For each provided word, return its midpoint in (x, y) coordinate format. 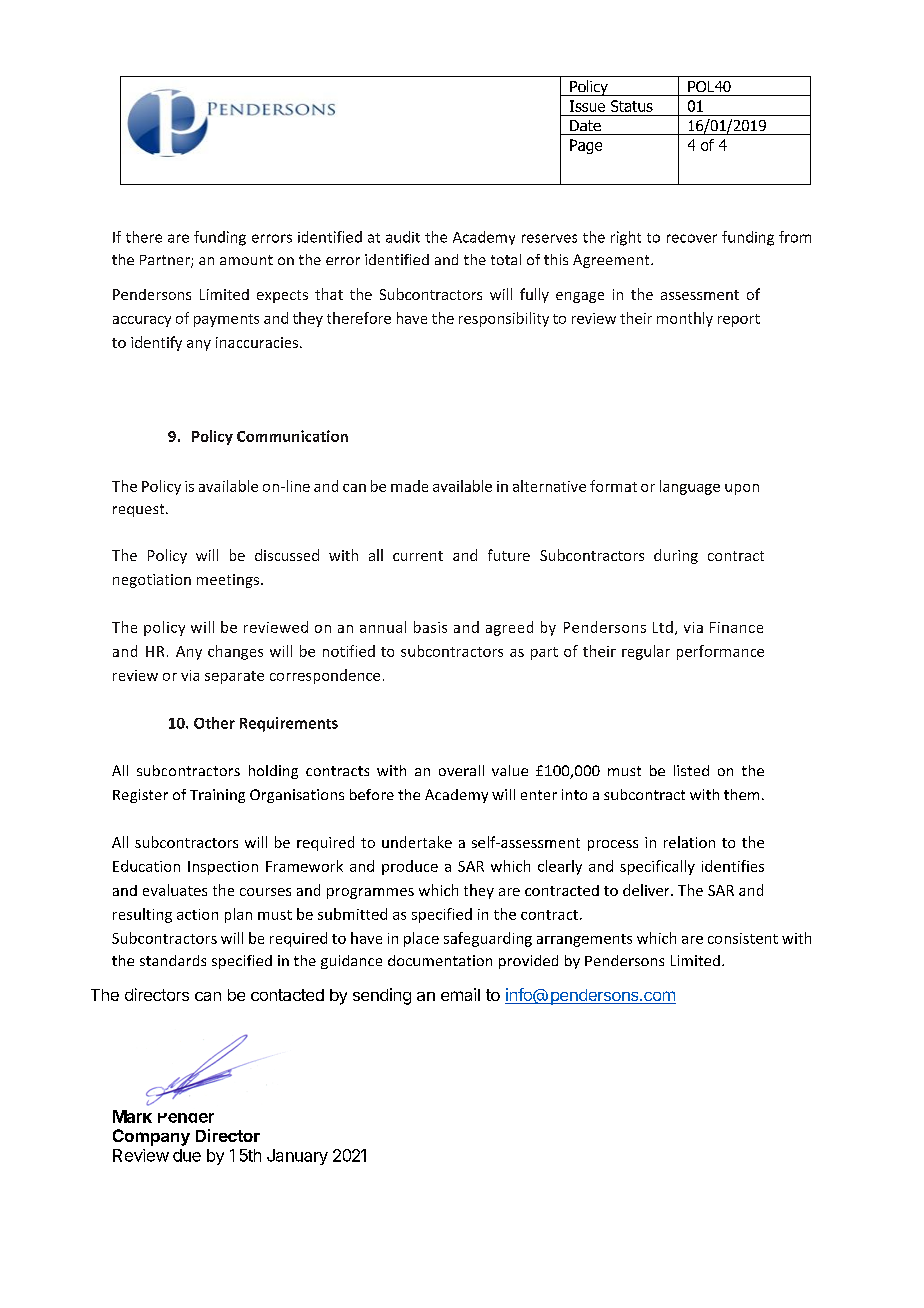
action (197, 914)
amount (246, 260)
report (739, 320)
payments (226, 320)
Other (214, 723)
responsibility (504, 319)
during (676, 556)
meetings (228, 581)
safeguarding (488, 939)
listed (691, 770)
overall (461, 770)
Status (632, 106)
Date (585, 125)
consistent (743, 938)
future (509, 555)
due (187, 1155)
